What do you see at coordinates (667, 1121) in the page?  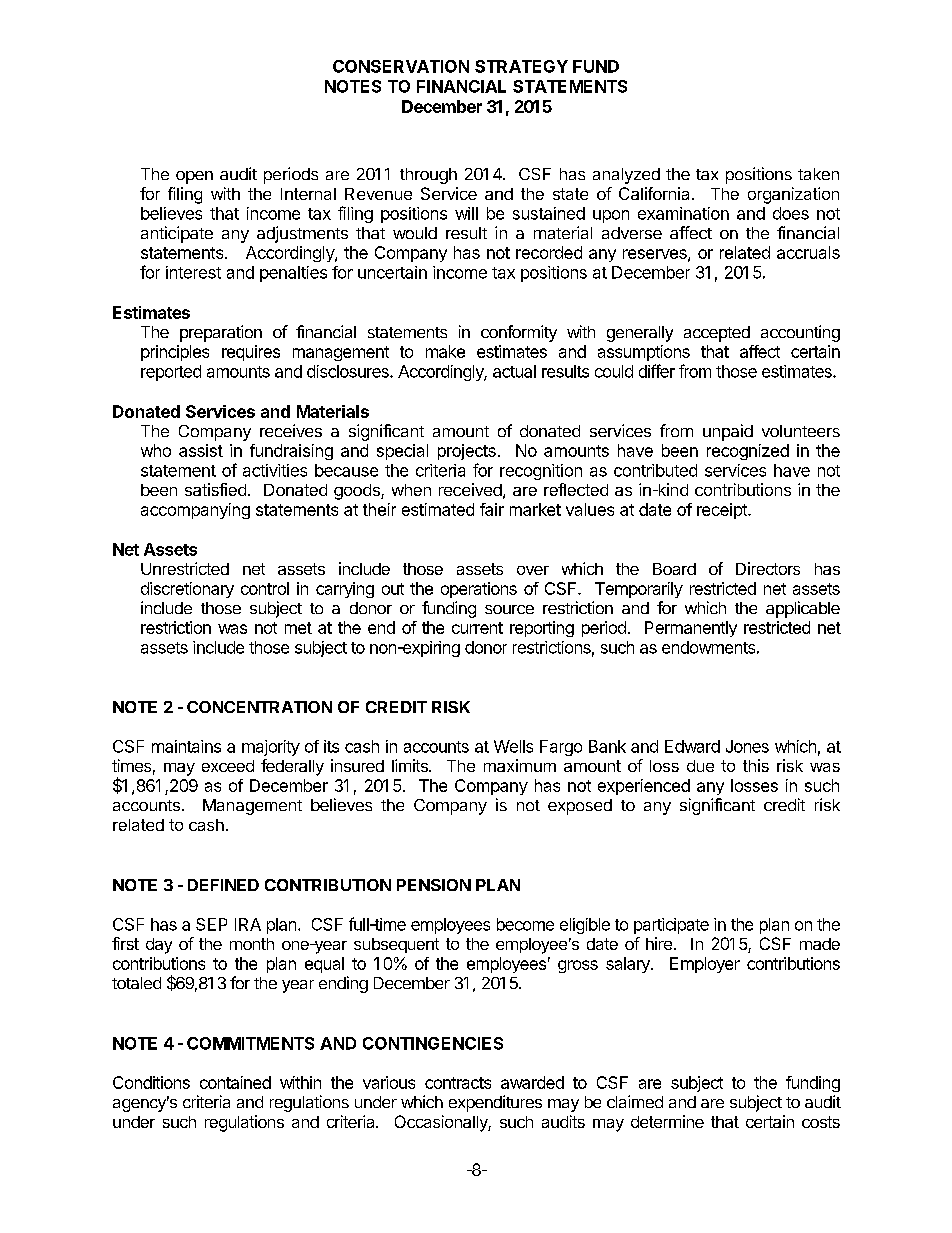 I see `determine` at bounding box center [667, 1121].
